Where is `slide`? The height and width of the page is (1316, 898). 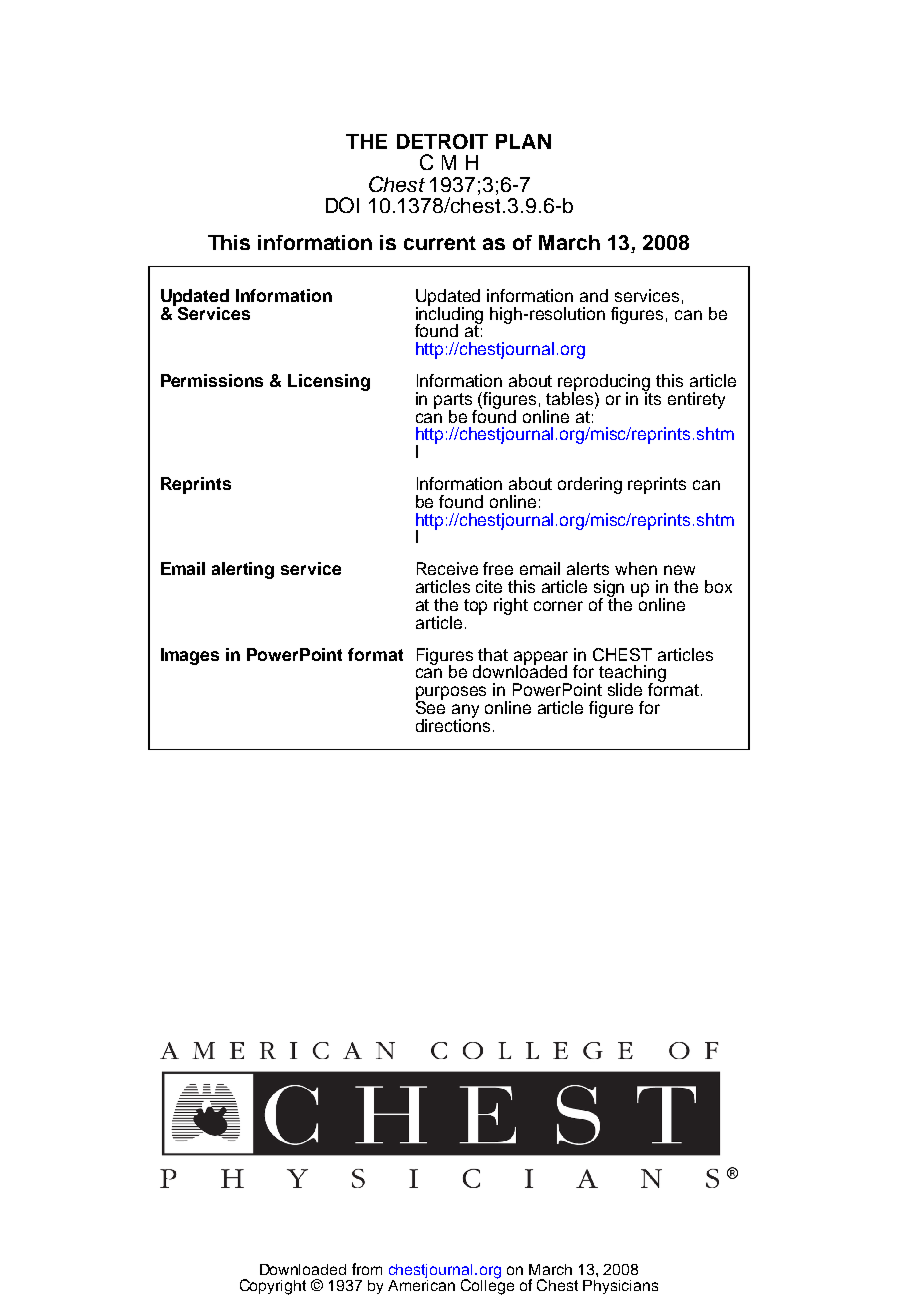 slide is located at coordinates (625, 689).
